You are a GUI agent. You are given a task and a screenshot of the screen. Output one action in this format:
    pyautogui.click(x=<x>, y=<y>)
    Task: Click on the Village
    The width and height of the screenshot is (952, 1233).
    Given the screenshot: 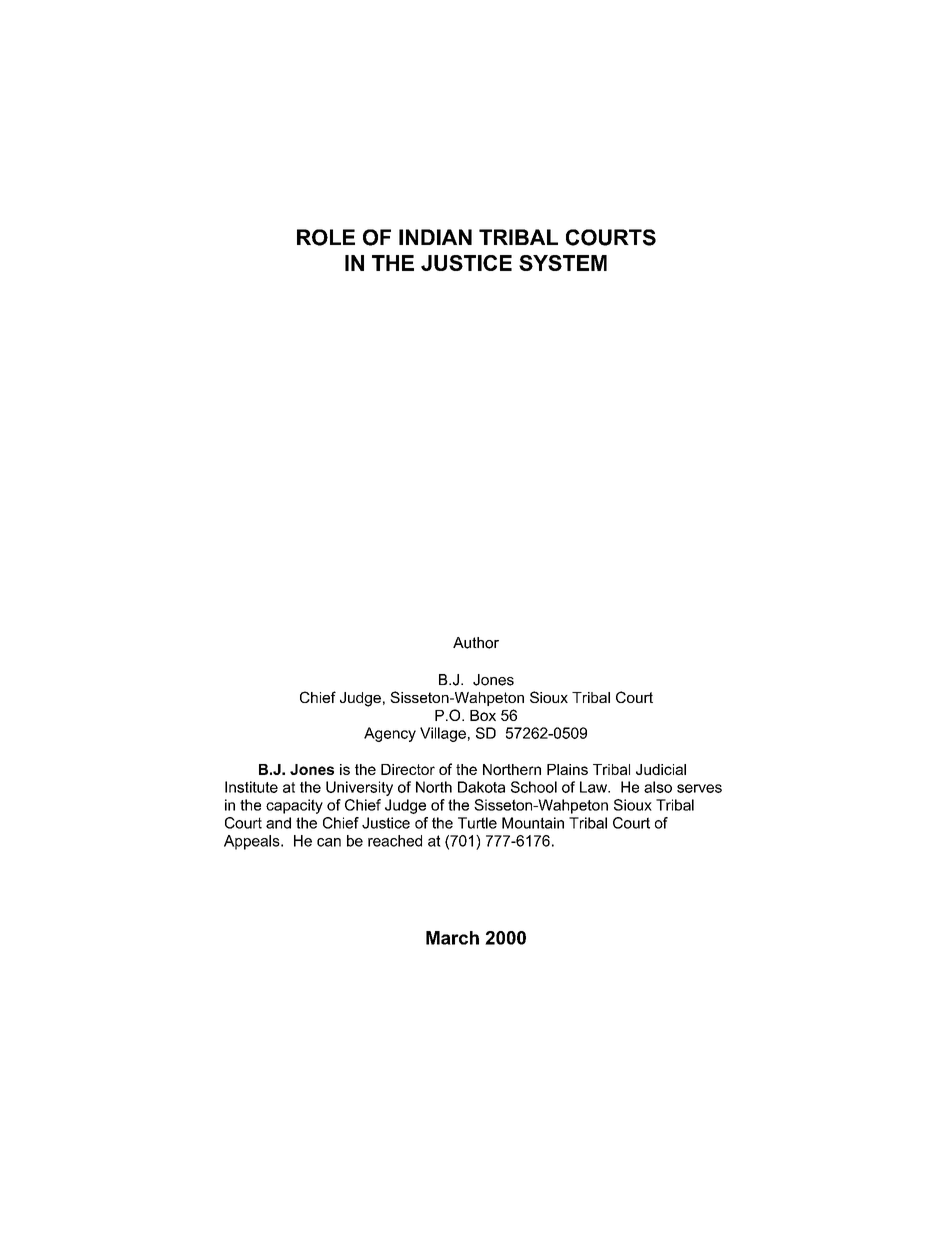 What is the action you would take?
    pyautogui.click(x=443, y=734)
